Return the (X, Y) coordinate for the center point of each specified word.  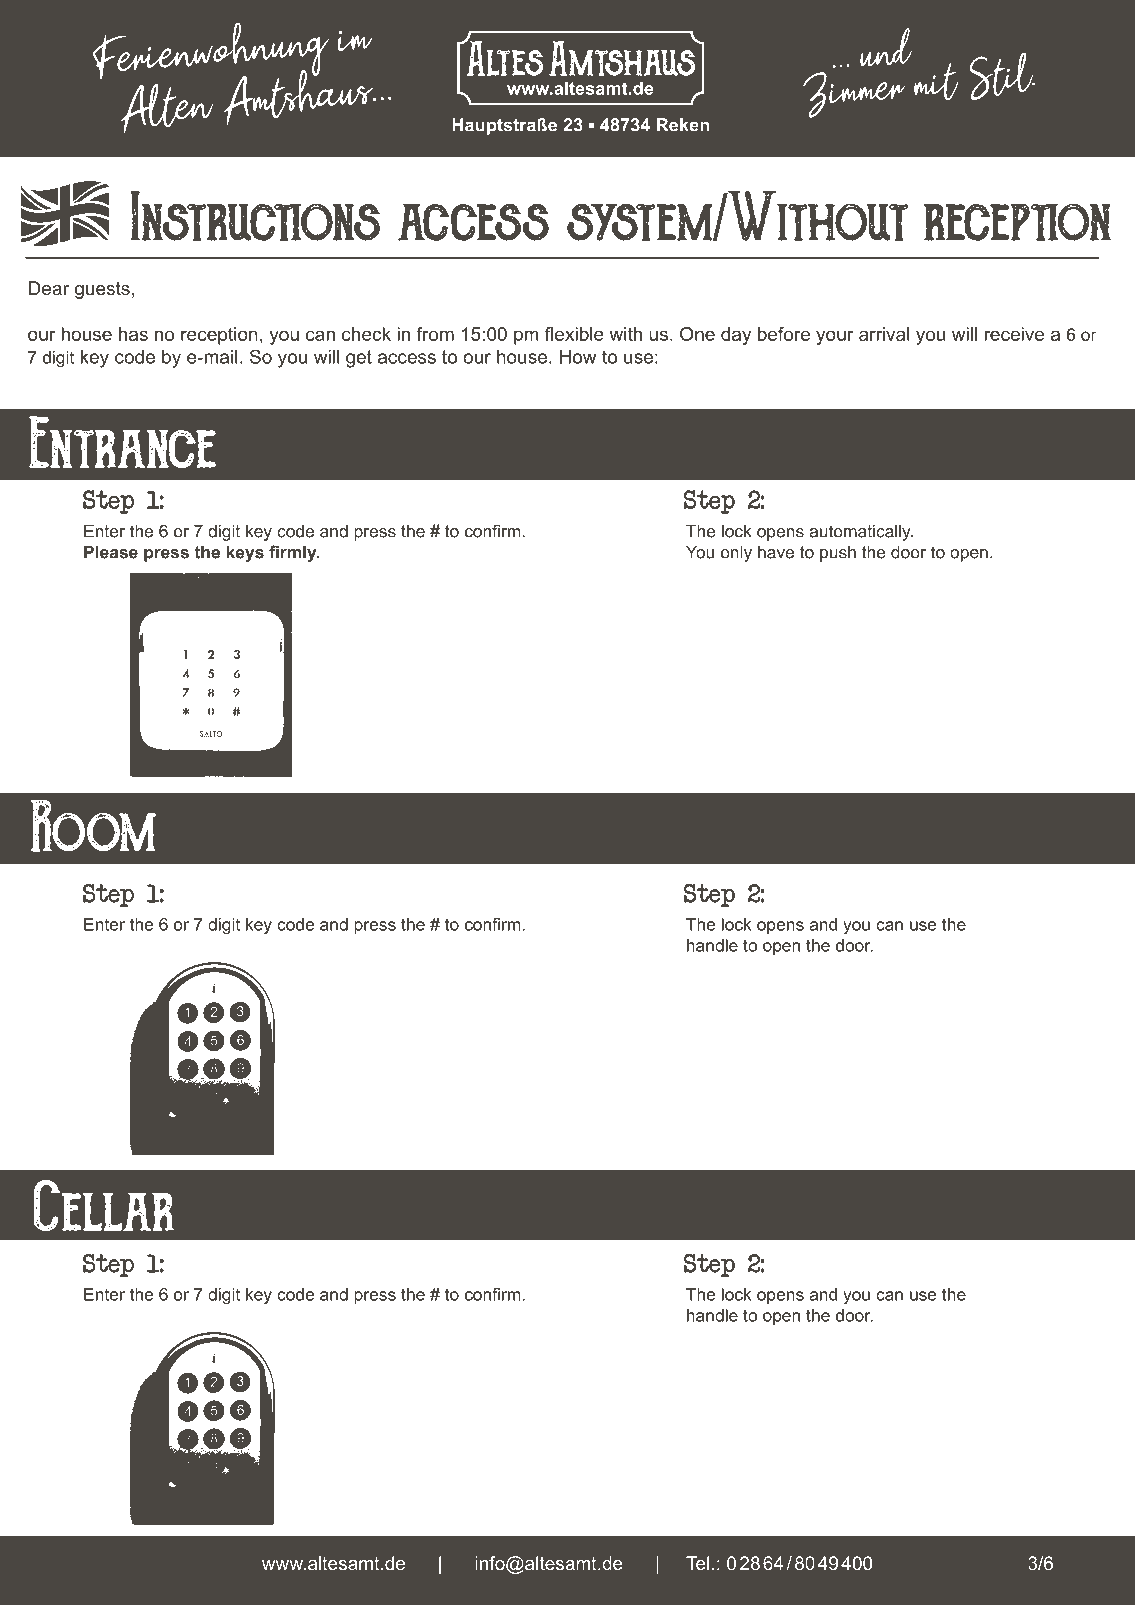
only (736, 553)
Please (111, 552)
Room (93, 825)
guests (102, 290)
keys (245, 553)
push (838, 553)
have (776, 552)
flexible (574, 334)
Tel (697, 1563)
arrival (884, 334)
